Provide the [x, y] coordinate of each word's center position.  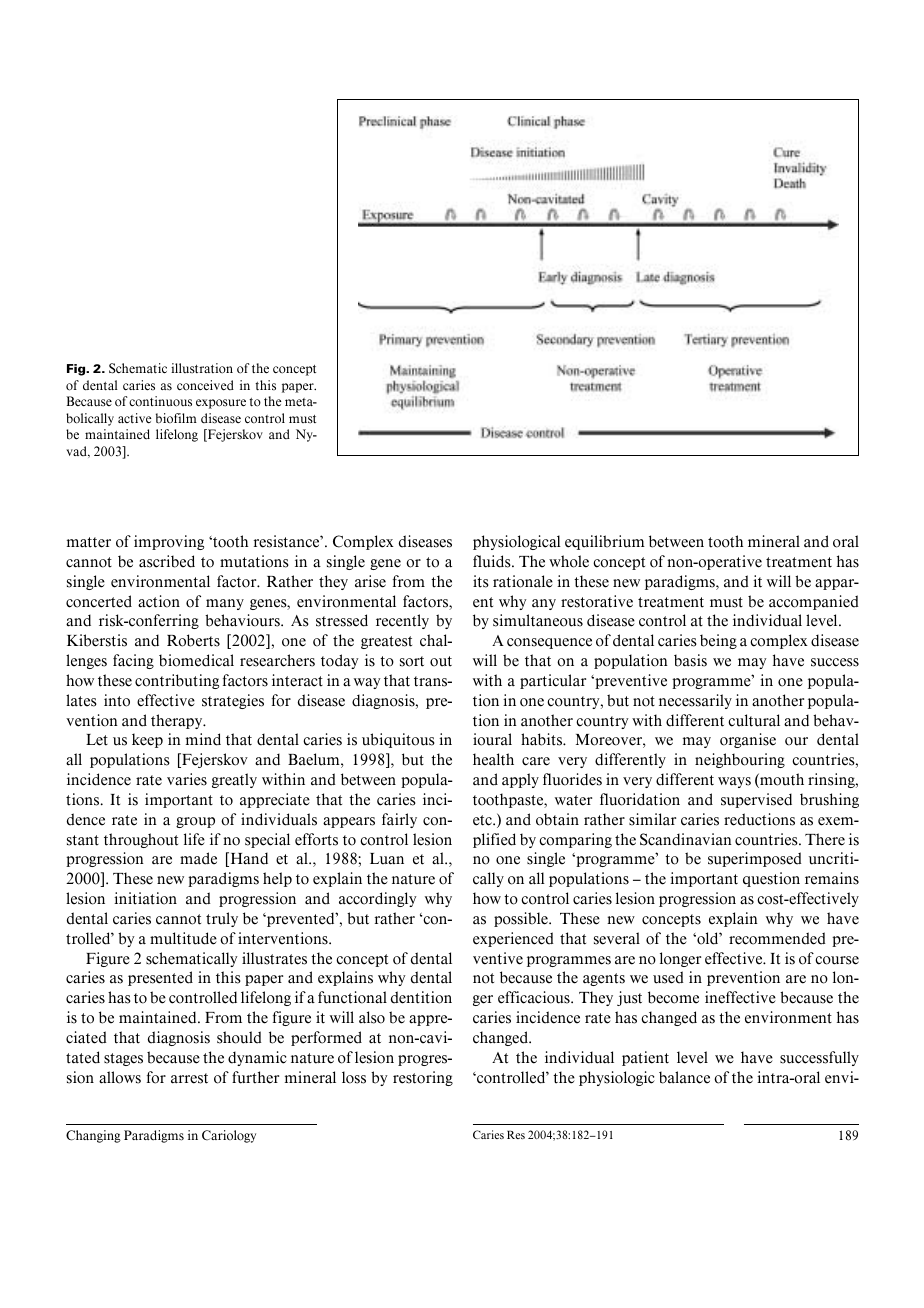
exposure [221, 404]
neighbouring [740, 760]
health [493, 759]
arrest [189, 1078]
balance [684, 1077]
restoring [423, 1078]
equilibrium [605, 542]
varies [187, 779]
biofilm [176, 418]
